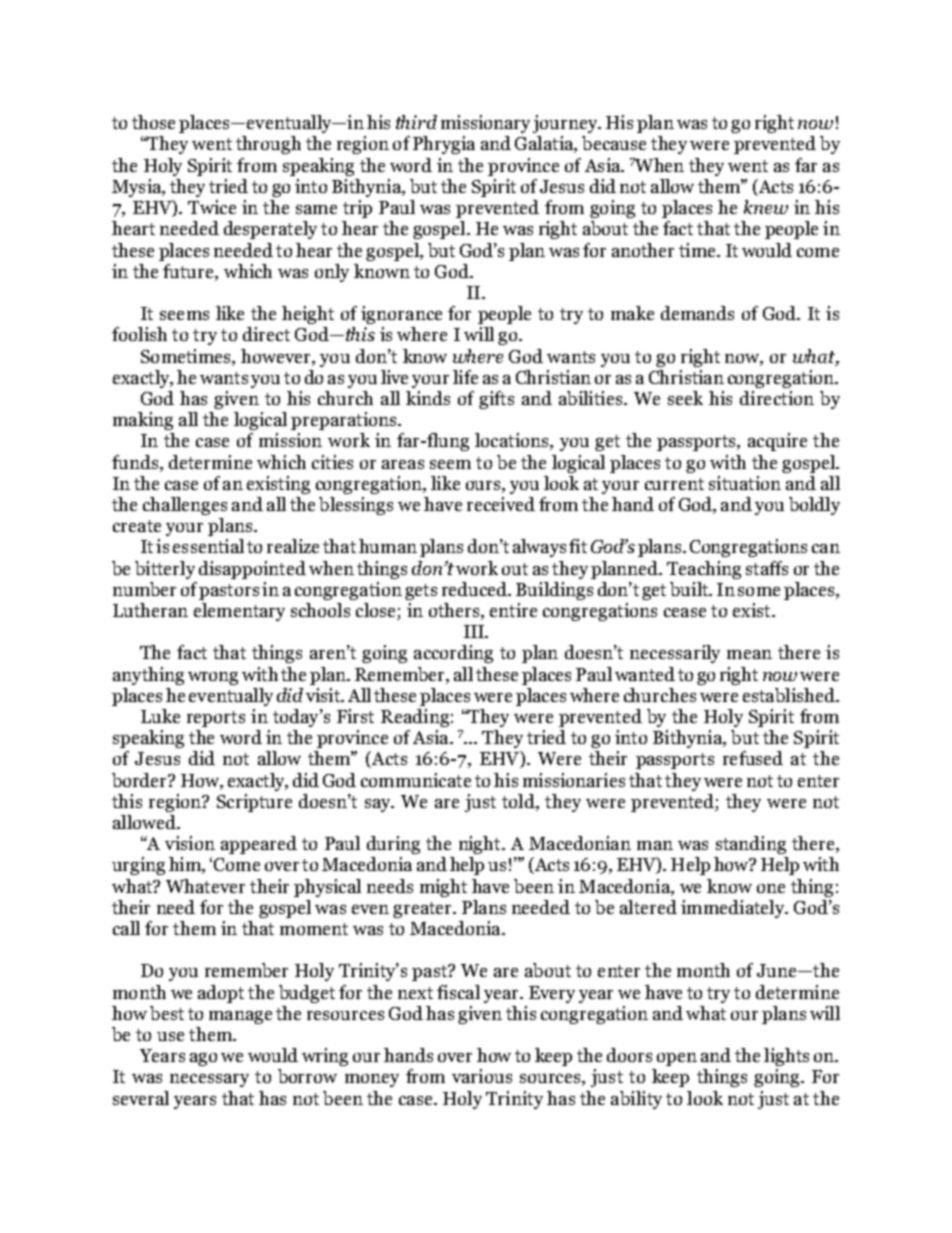 This screenshot has height=1233, width=952. What do you see at coordinates (685, 612) in the screenshot?
I see `cease` at bounding box center [685, 612].
